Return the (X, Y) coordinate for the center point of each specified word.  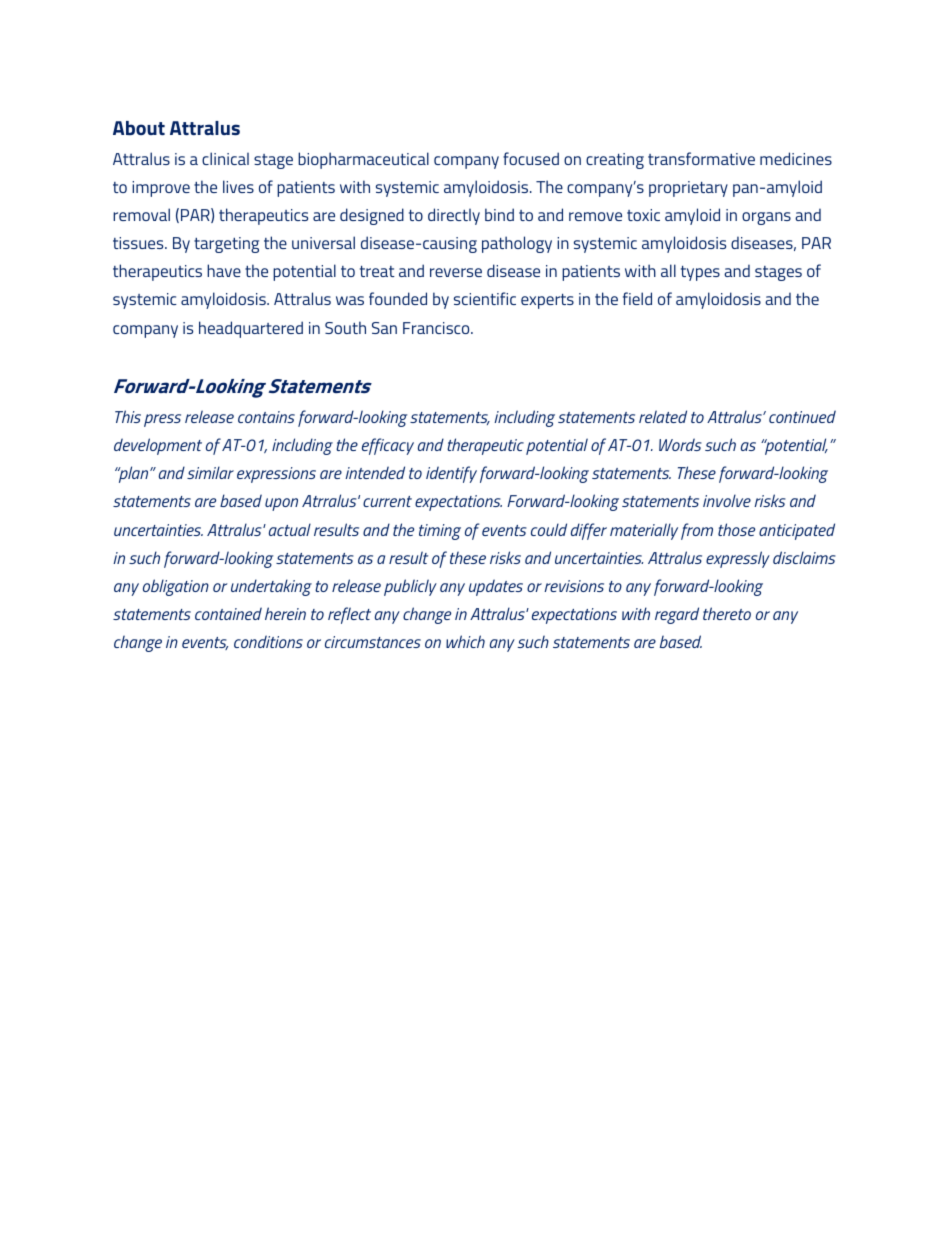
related (663, 416)
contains (266, 417)
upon (281, 504)
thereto (727, 613)
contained (228, 613)
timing (440, 532)
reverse (456, 272)
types (700, 273)
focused (531, 158)
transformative (701, 158)
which (465, 641)
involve (727, 500)
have (224, 270)
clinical (225, 158)
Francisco (437, 328)
